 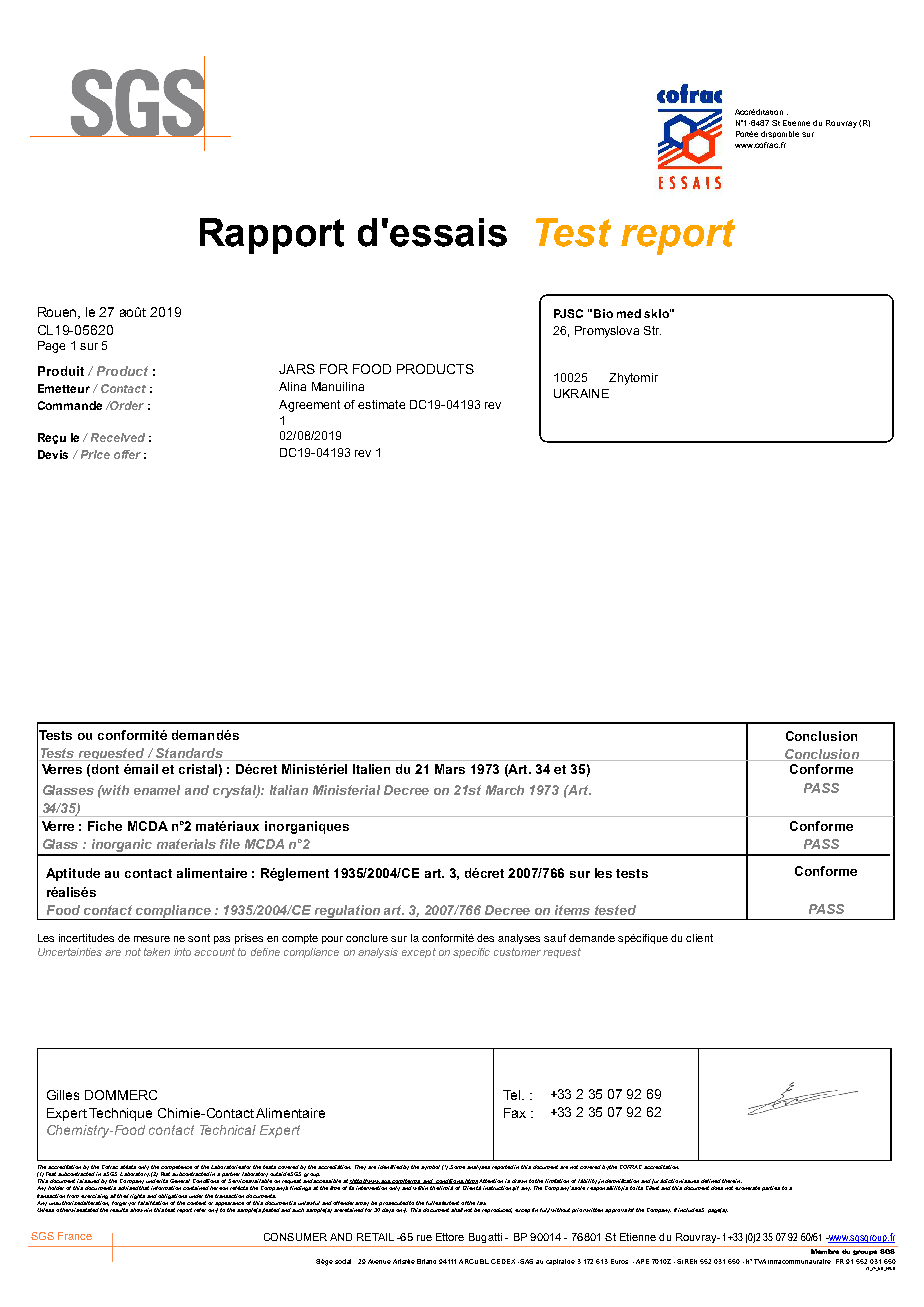 What do you see at coordinates (297, 369) in the document?
I see `JARS` at bounding box center [297, 369].
